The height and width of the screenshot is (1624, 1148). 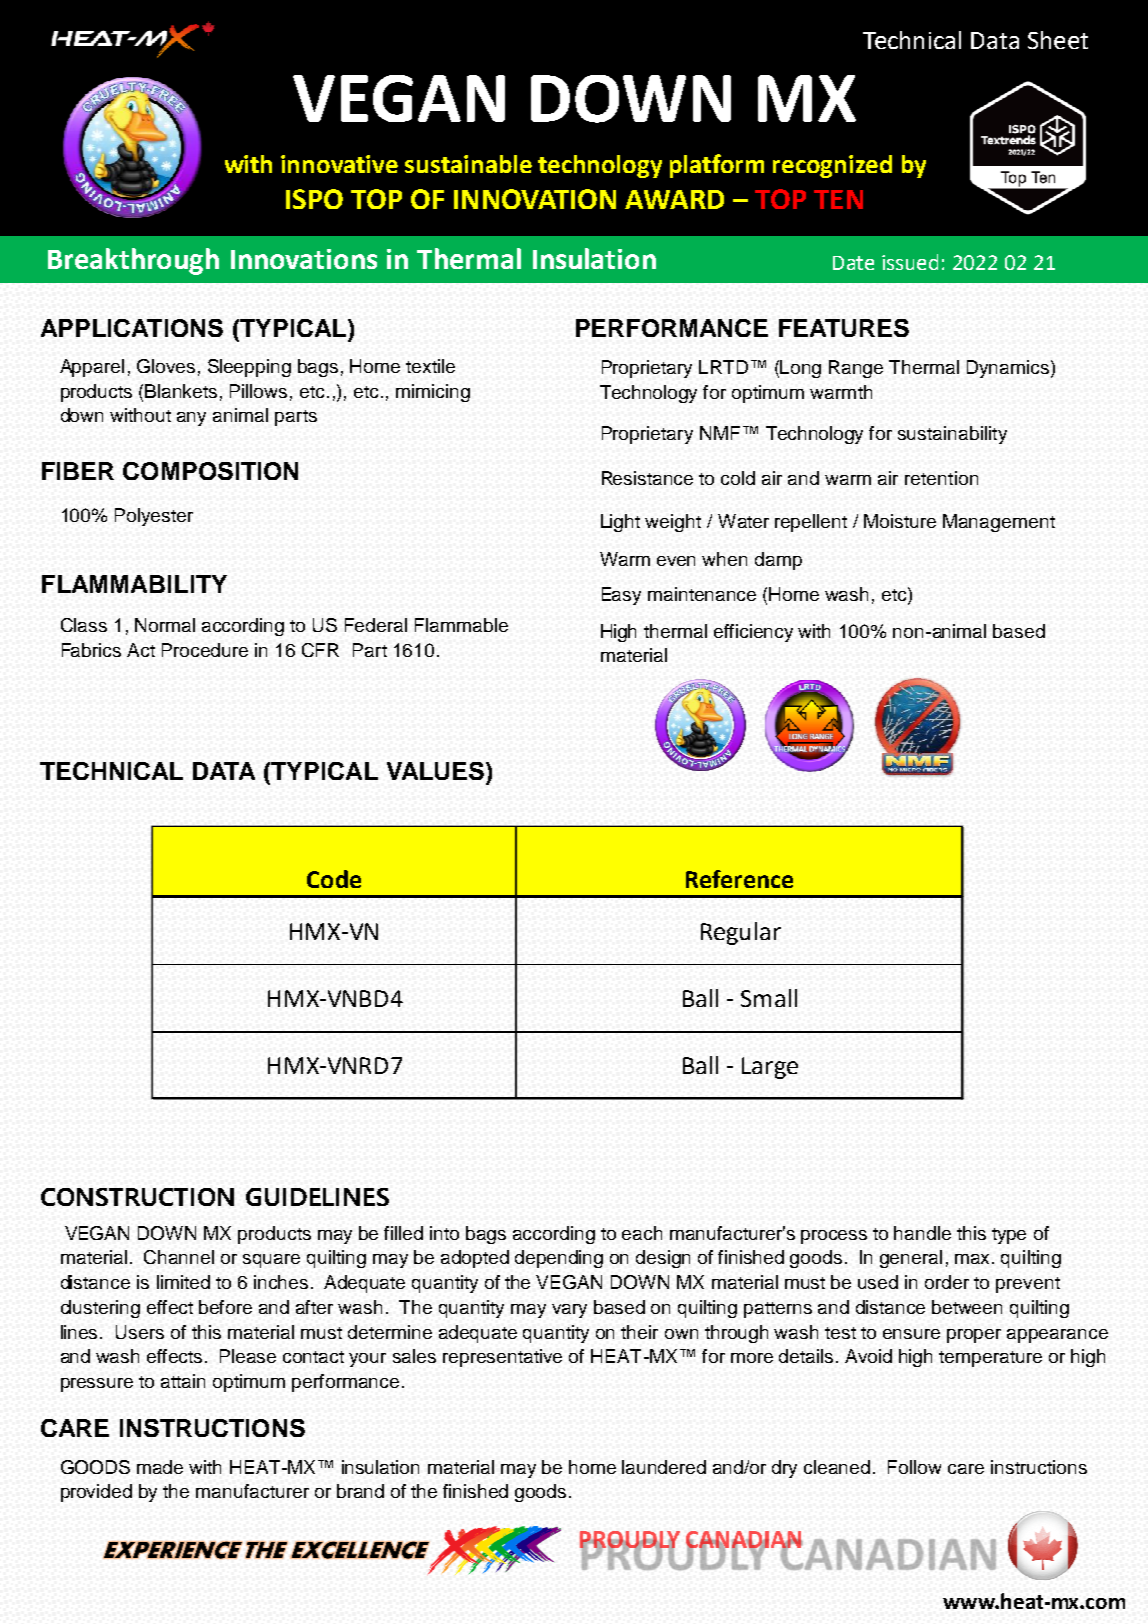 What do you see at coordinates (160, 1467) in the screenshot?
I see `made` at bounding box center [160, 1467].
